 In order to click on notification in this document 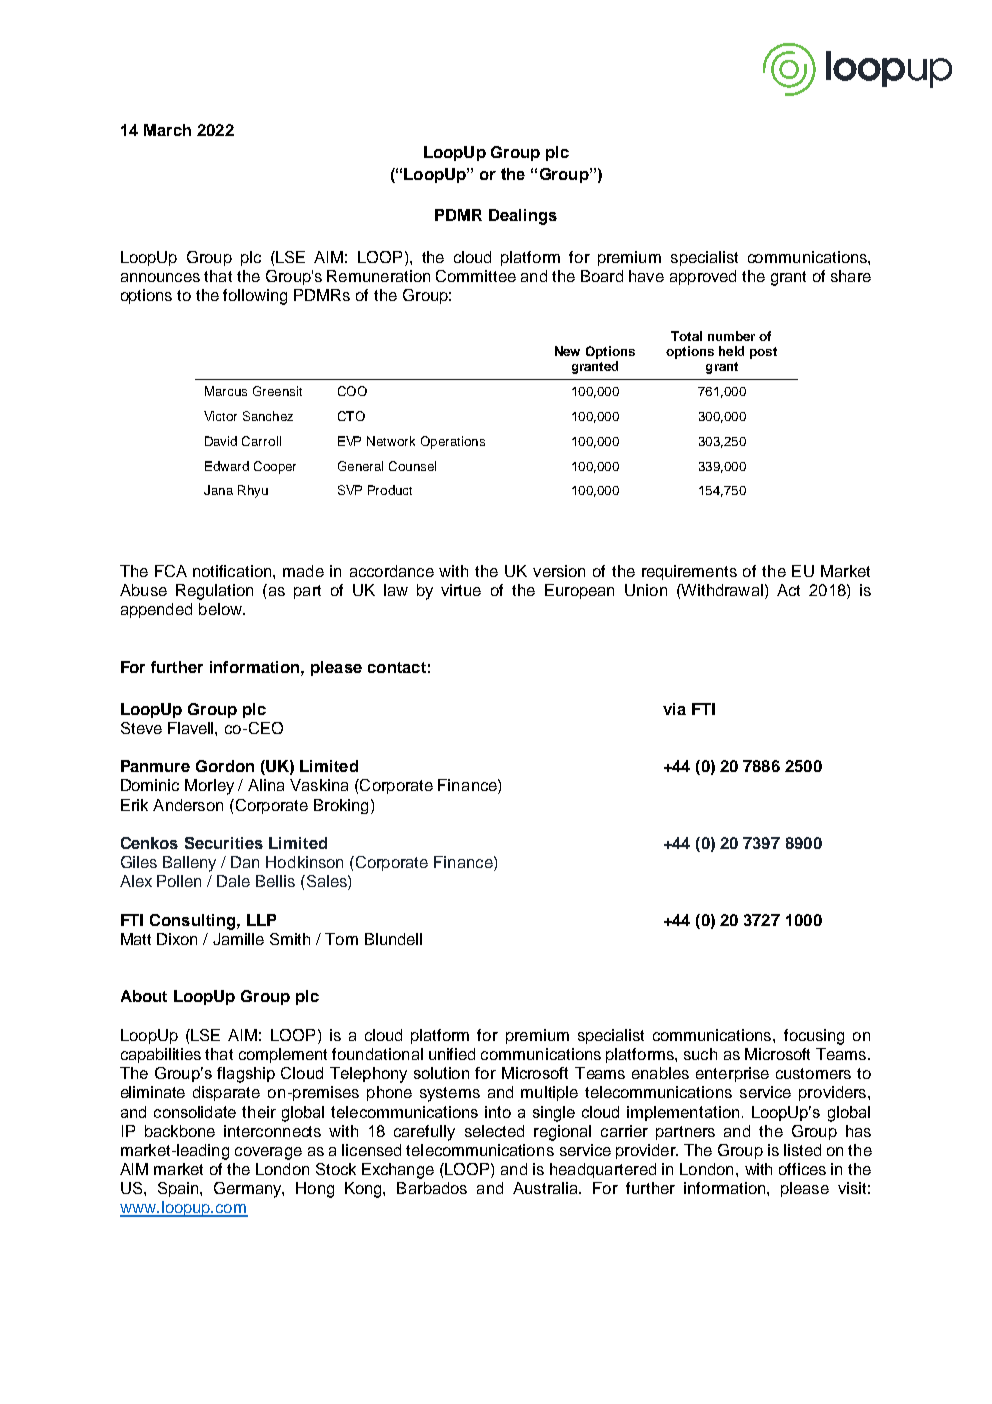, I will do `click(233, 571)`.
